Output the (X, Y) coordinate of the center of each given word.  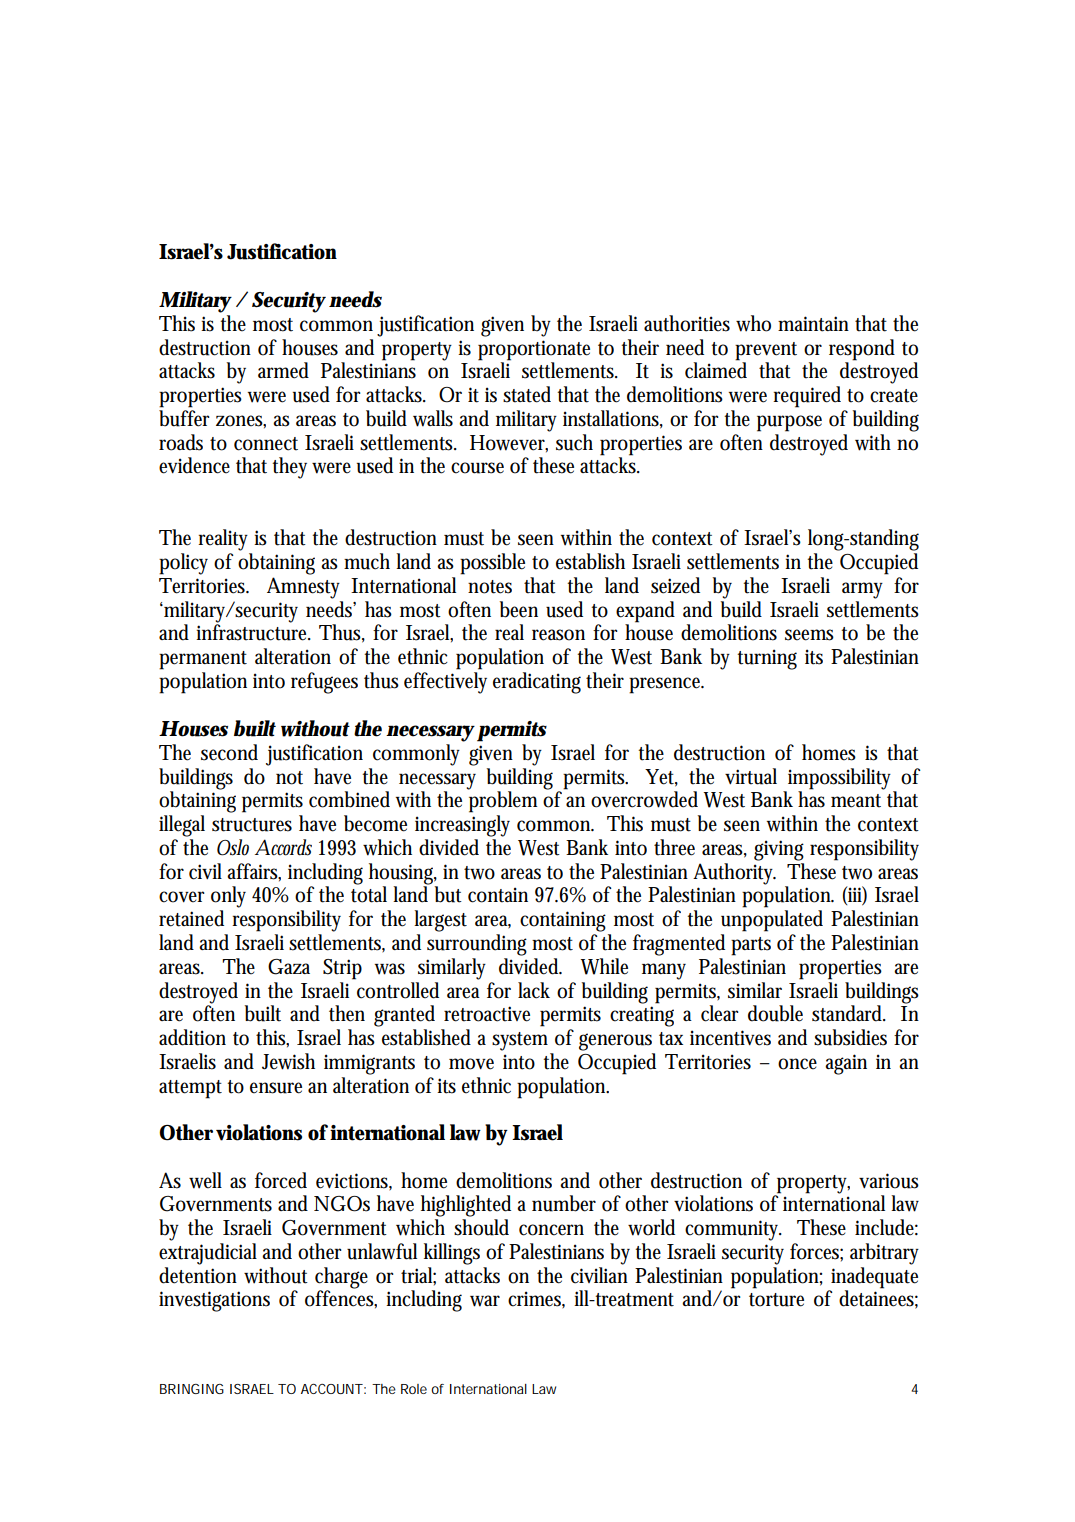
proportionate (534, 350)
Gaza (289, 967)
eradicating (537, 683)
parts (751, 946)
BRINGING (192, 1389)
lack (534, 990)
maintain (813, 324)
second (229, 752)
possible (492, 564)
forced (281, 1180)
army (862, 590)
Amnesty (303, 588)
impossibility (841, 780)
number (564, 1203)
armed (283, 370)
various (889, 1181)
